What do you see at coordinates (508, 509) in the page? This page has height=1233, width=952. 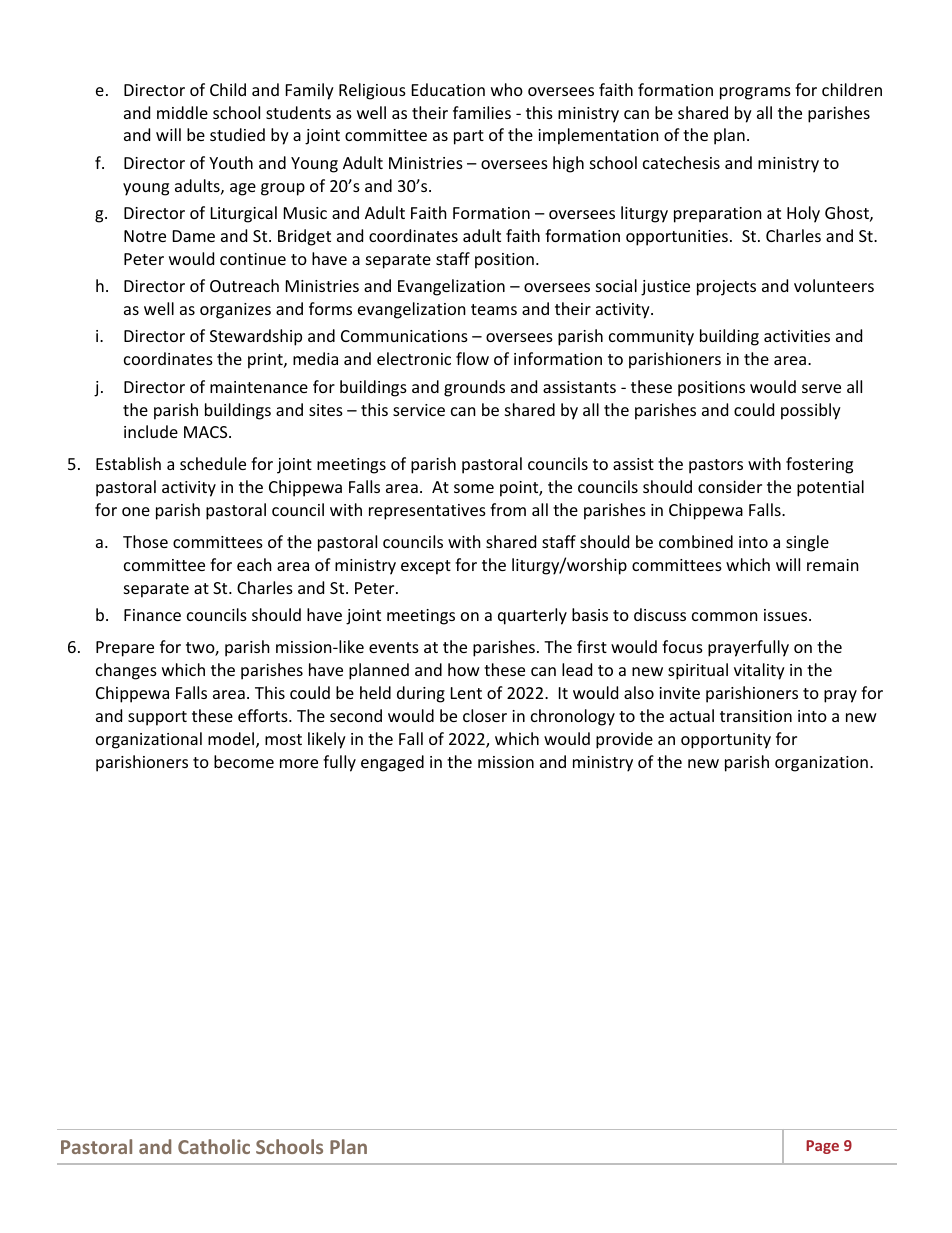 I see `from` at bounding box center [508, 509].
